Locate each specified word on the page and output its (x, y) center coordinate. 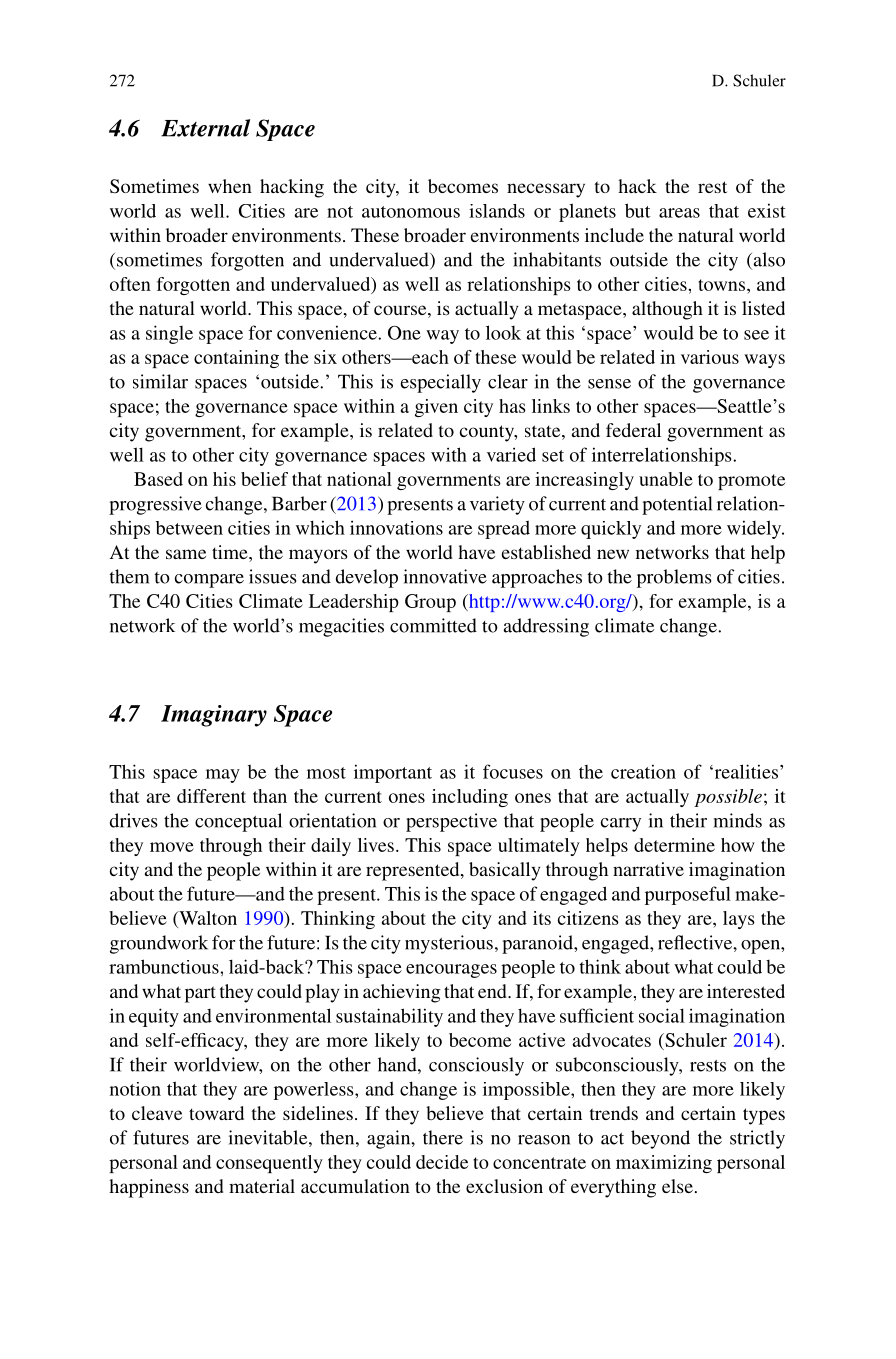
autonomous (411, 212)
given (436, 408)
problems (674, 578)
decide (442, 1162)
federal (633, 430)
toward (216, 1113)
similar (160, 381)
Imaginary (214, 716)
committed (433, 625)
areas (679, 213)
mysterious (449, 944)
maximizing (664, 1164)
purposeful (688, 895)
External (205, 128)
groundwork (159, 944)
